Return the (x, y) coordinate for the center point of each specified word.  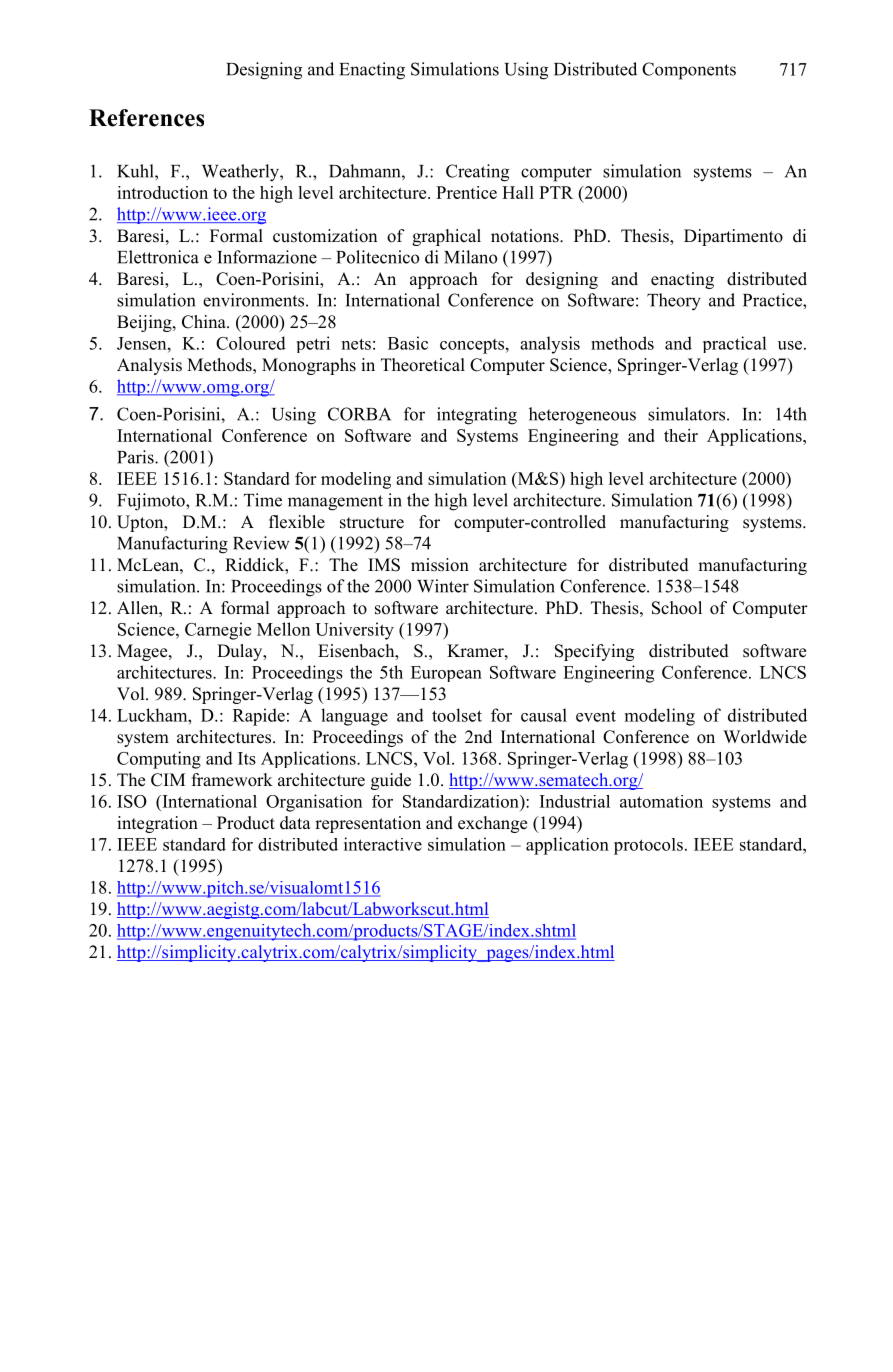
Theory (674, 302)
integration (157, 824)
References (146, 118)
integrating (477, 416)
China (205, 322)
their (681, 435)
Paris (136, 457)
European (446, 674)
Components (689, 71)
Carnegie (218, 631)
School (677, 608)
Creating (477, 173)
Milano (470, 257)
